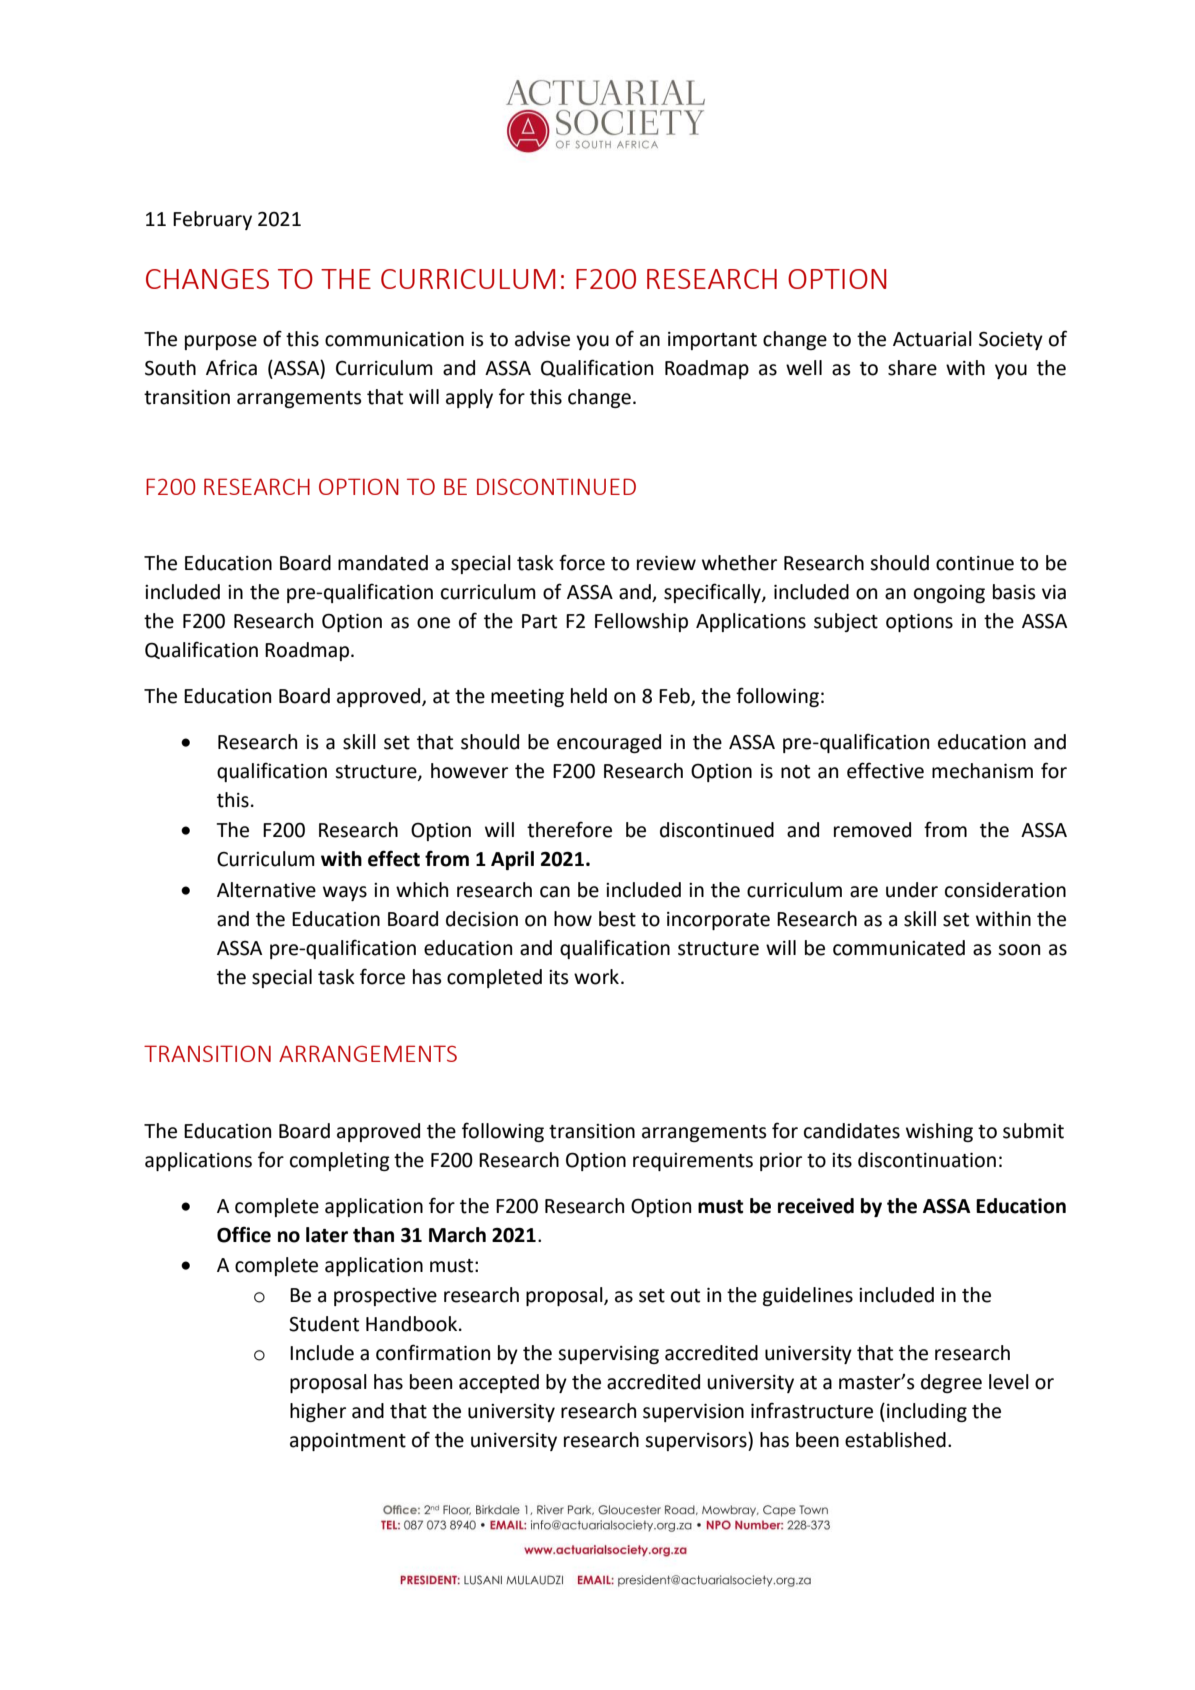 The width and height of the screenshot is (1195, 1690). I want to click on removed, so click(872, 830).
